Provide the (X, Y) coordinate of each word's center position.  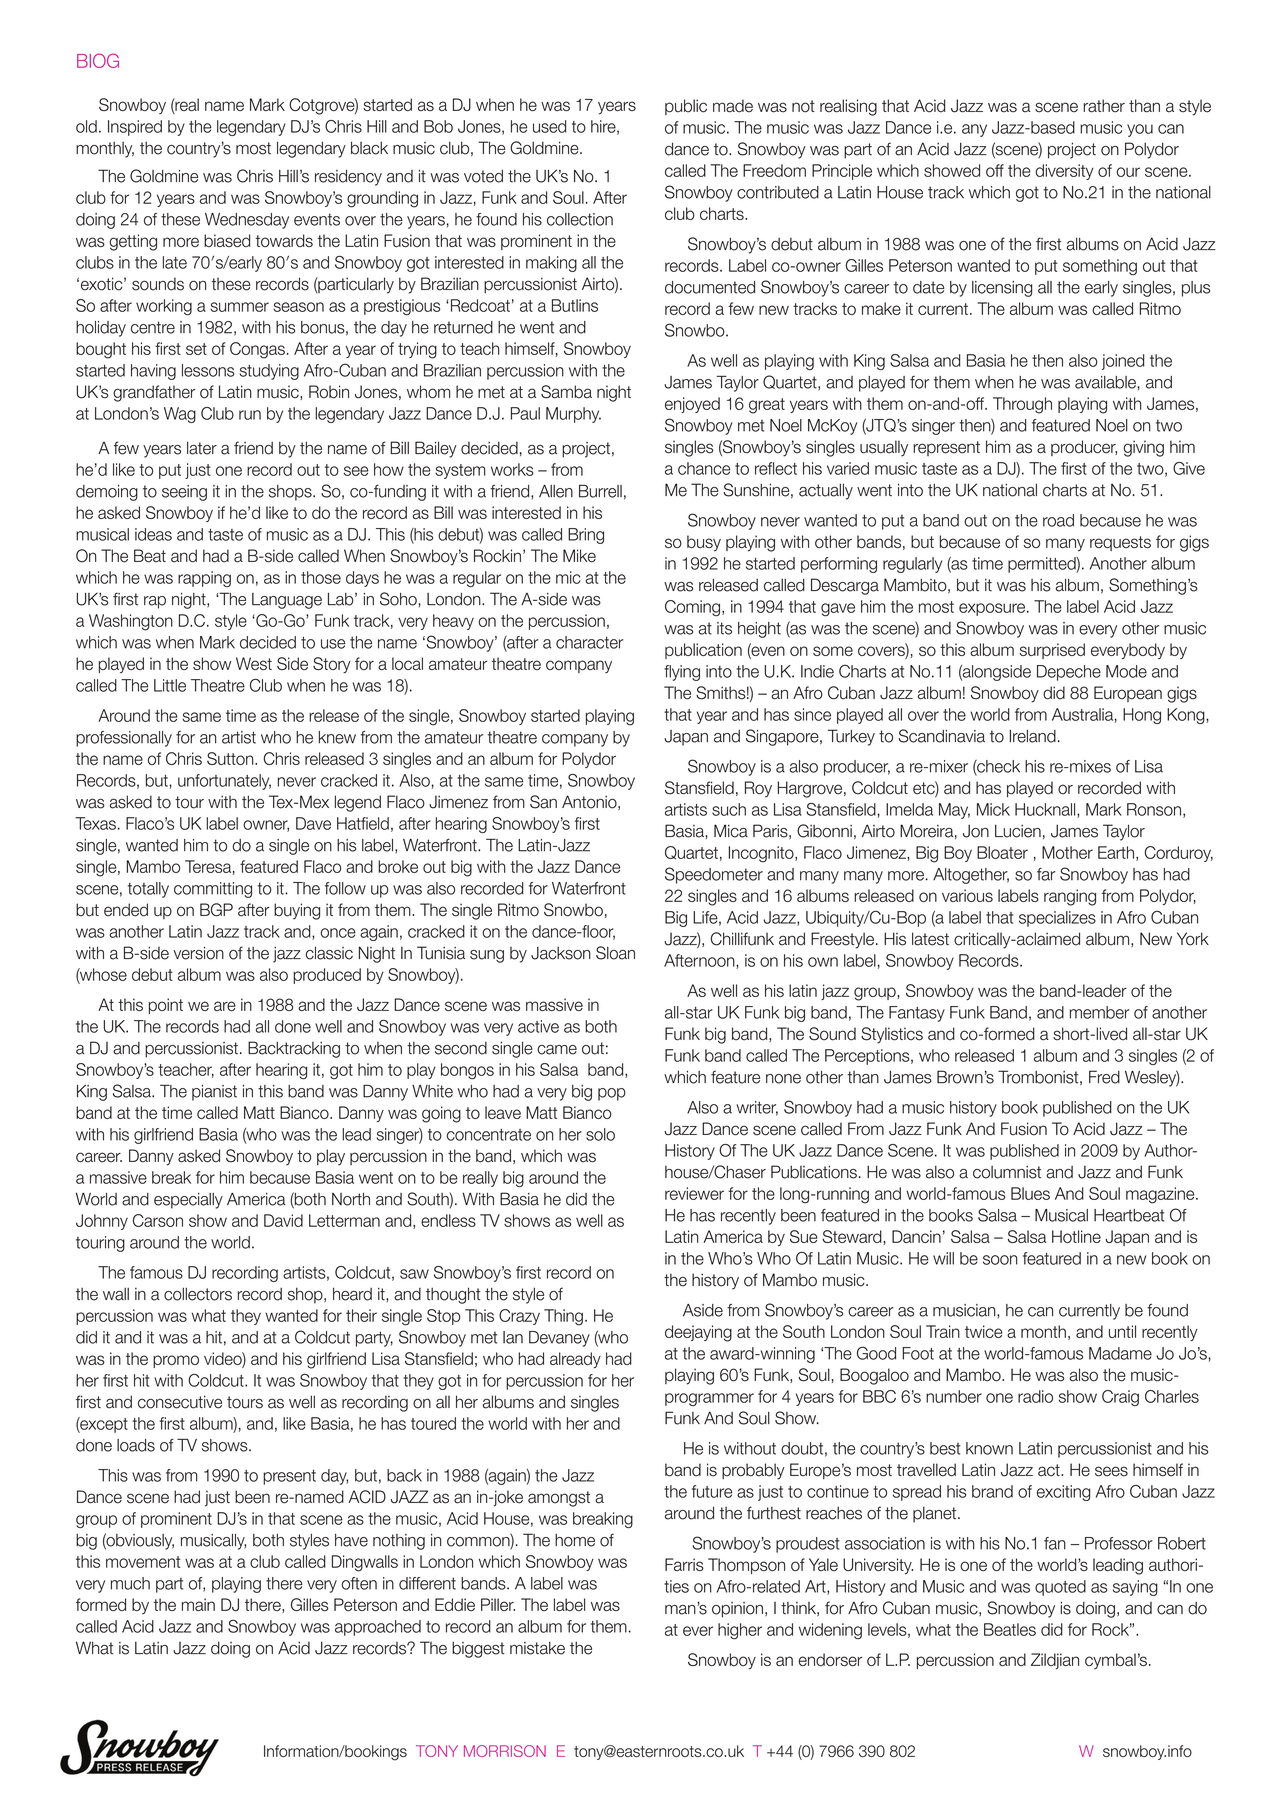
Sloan (615, 953)
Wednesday (247, 221)
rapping (204, 579)
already (575, 1360)
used (549, 126)
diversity (1065, 172)
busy (704, 543)
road (1058, 520)
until (1122, 1331)
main (198, 1604)
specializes (1057, 919)
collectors (198, 1294)
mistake (537, 1648)
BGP (216, 910)
